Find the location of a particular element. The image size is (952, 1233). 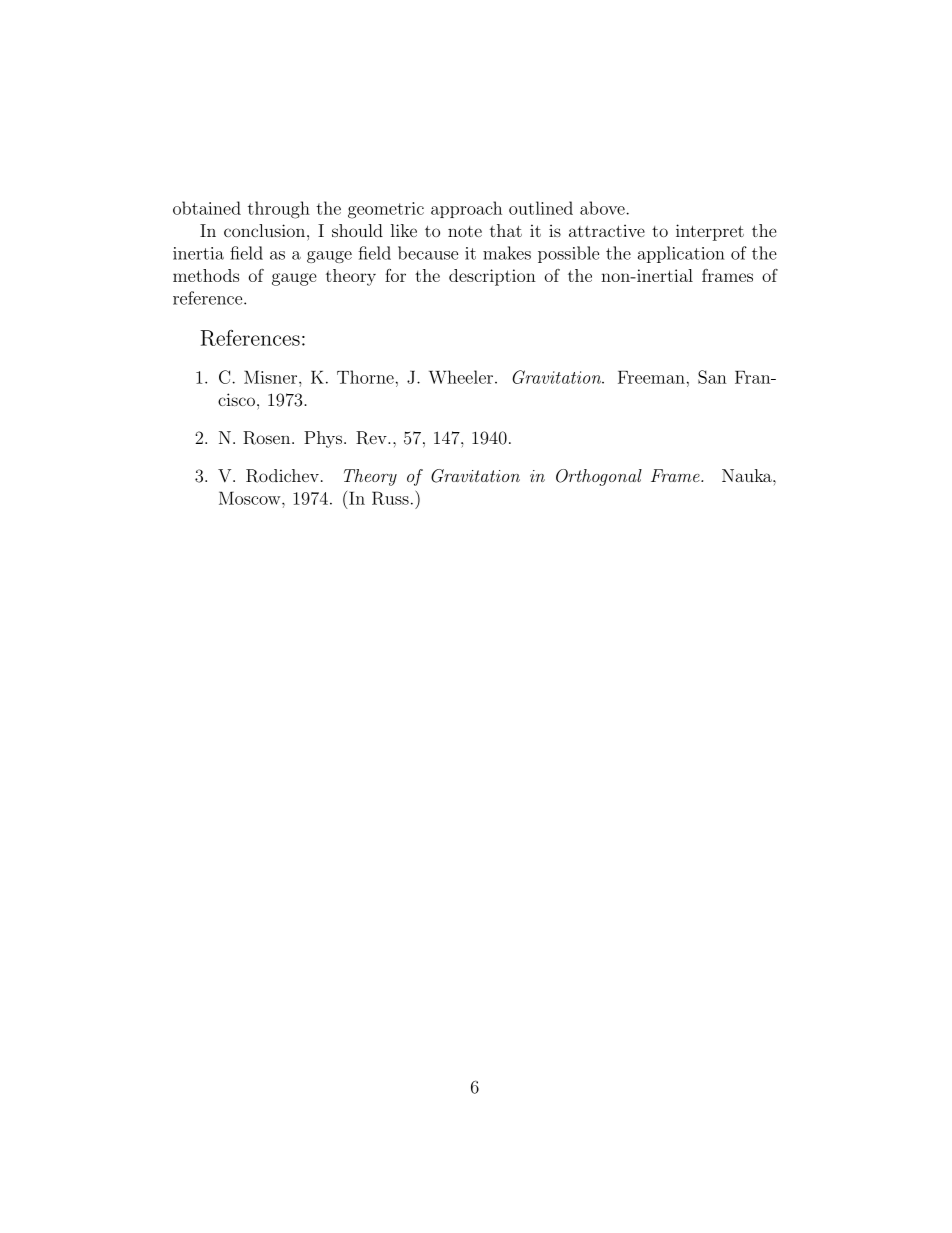

description is located at coordinates (492, 277).
